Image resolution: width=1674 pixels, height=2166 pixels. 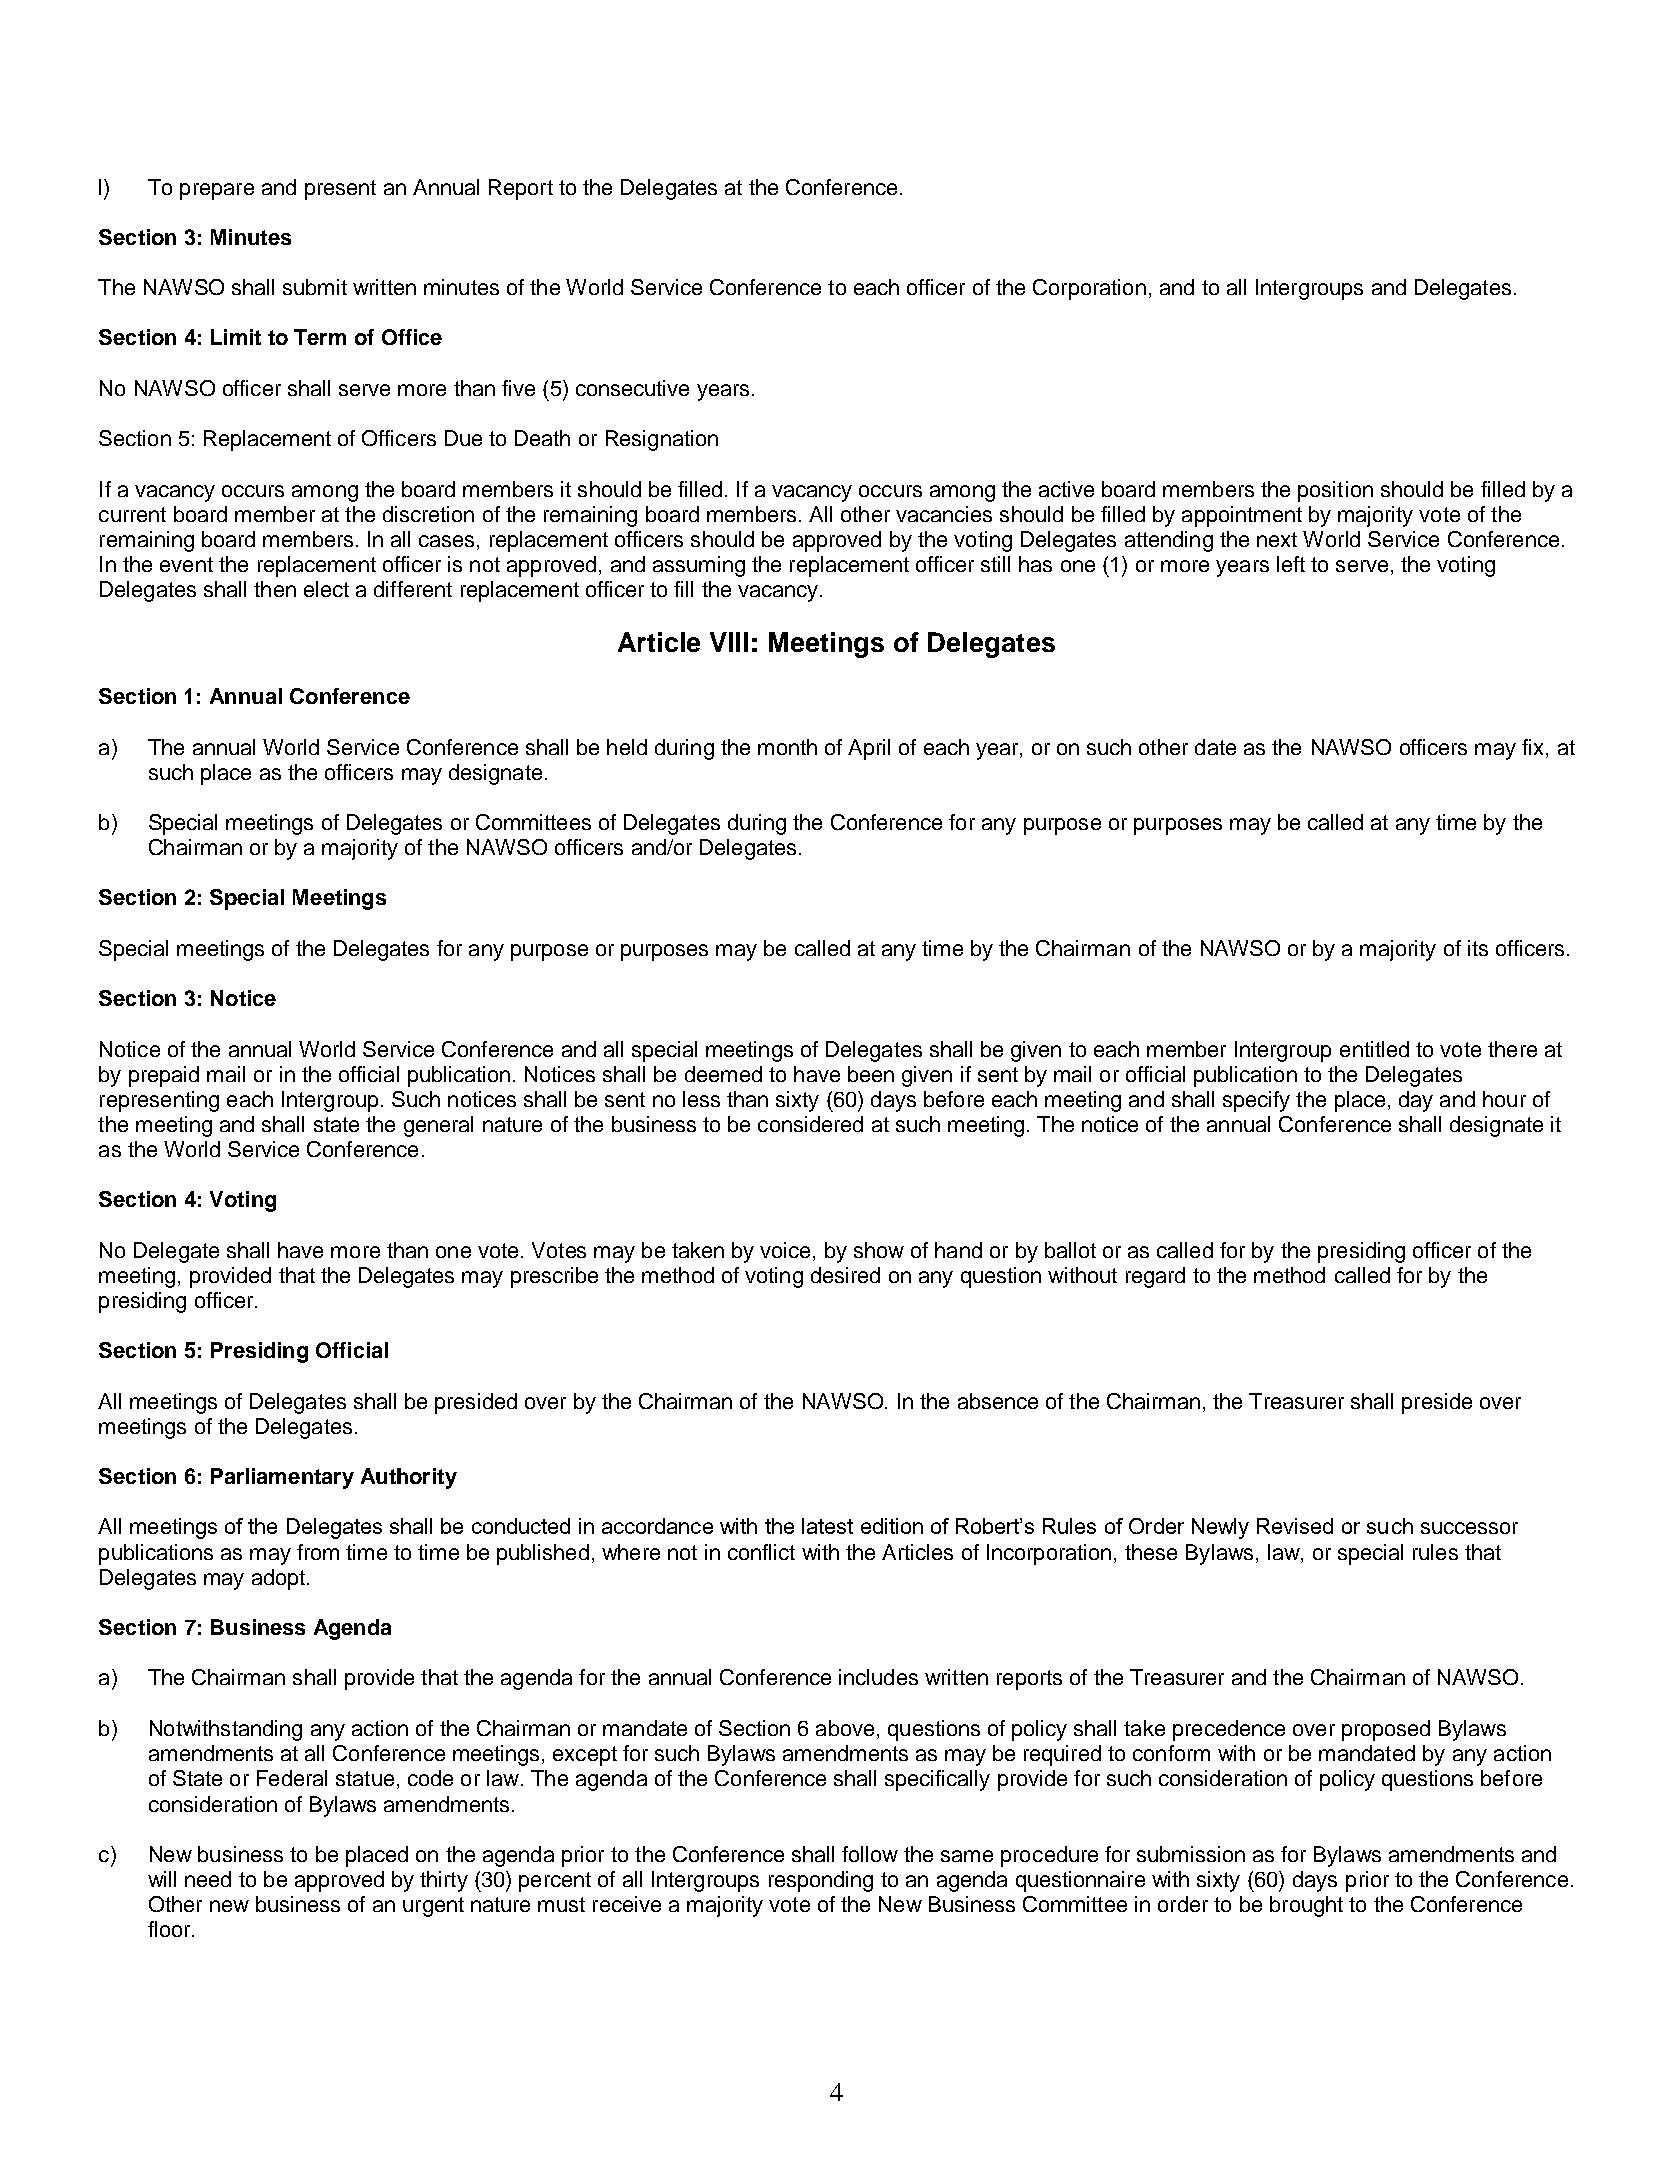 What do you see at coordinates (1256, 1101) in the screenshot?
I see `specify` at bounding box center [1256, 1101].
